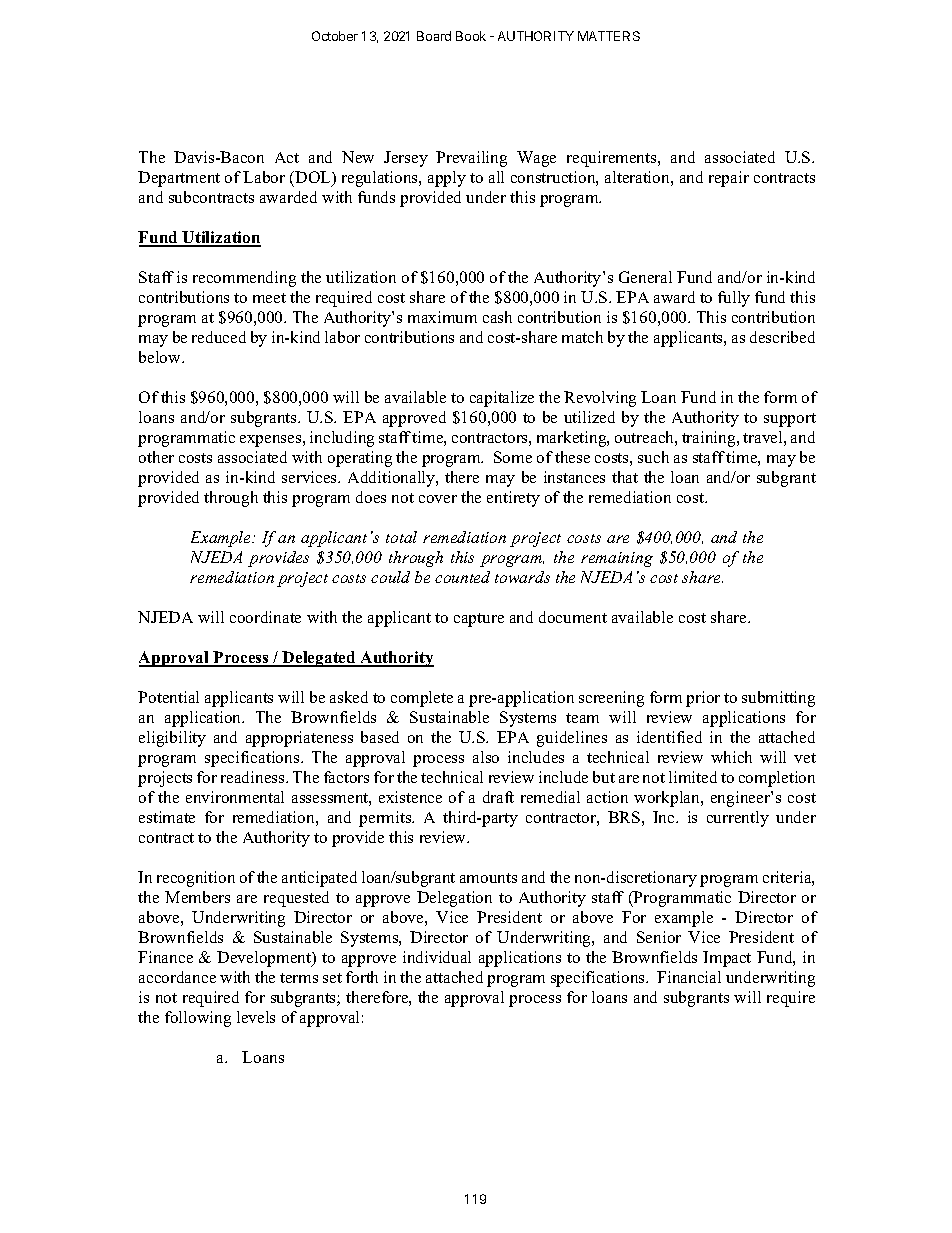  I want to click on capitalize, so click(502, 399).
